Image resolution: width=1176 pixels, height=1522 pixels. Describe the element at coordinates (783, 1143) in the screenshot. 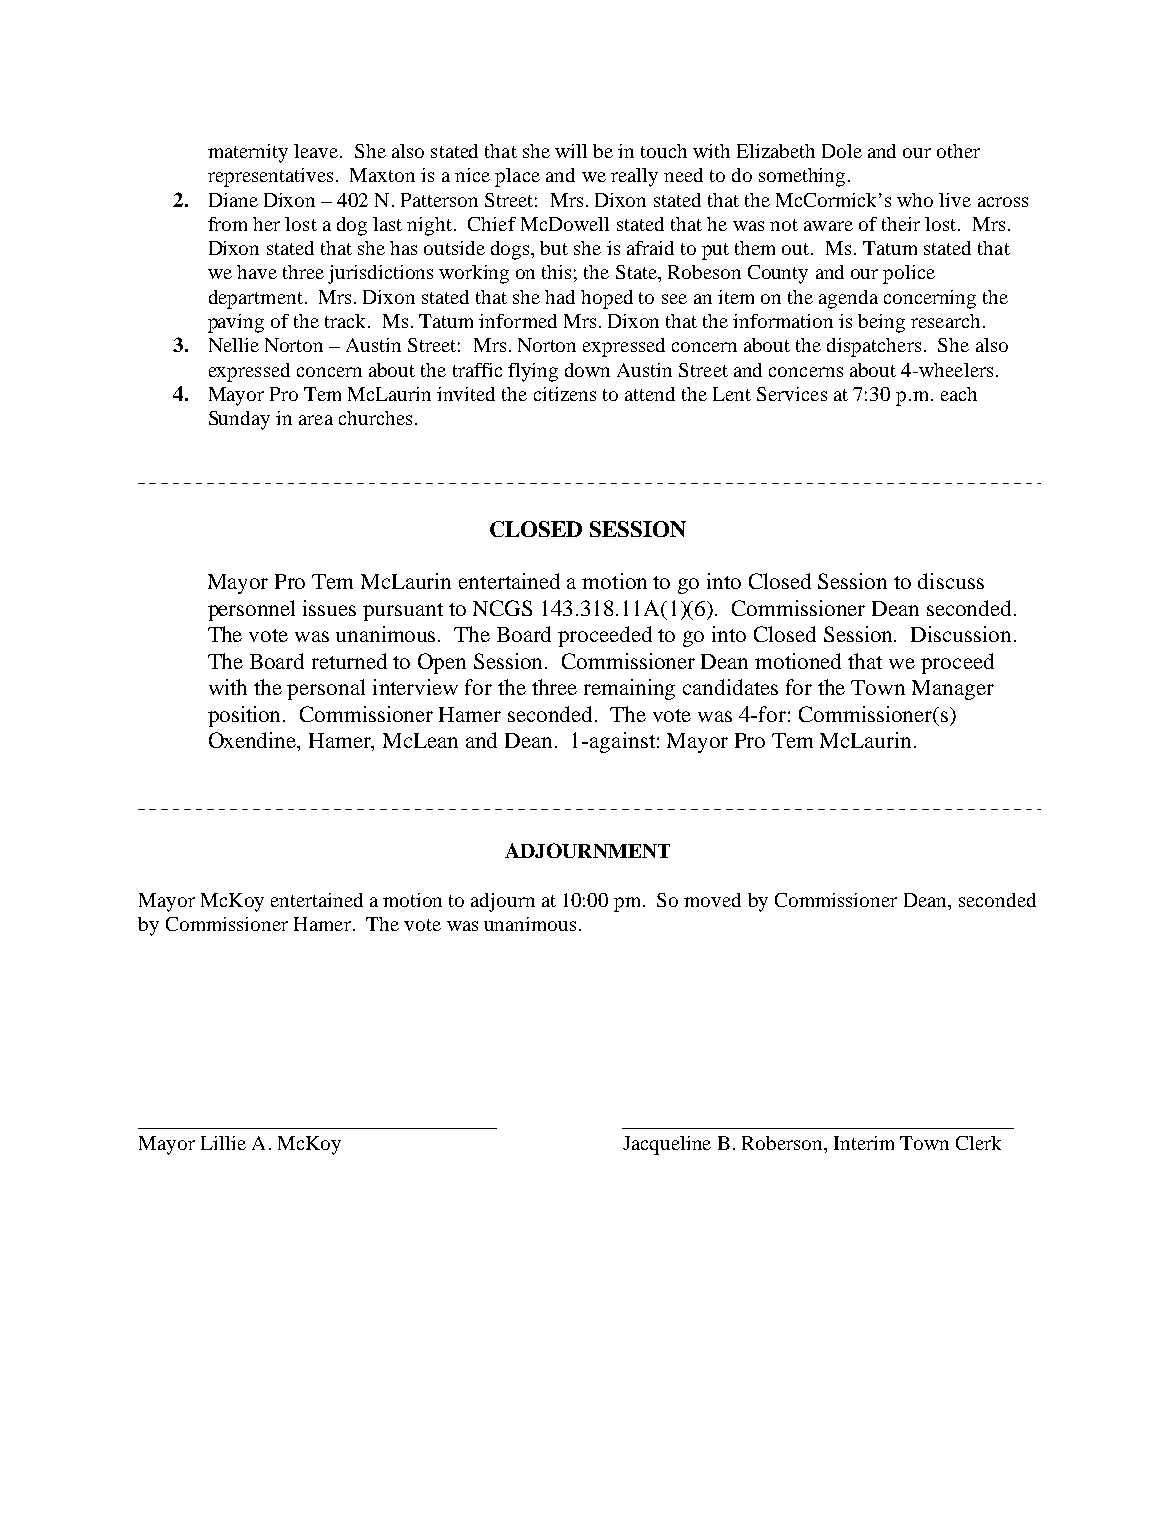

I see `Roberson` at that location.
